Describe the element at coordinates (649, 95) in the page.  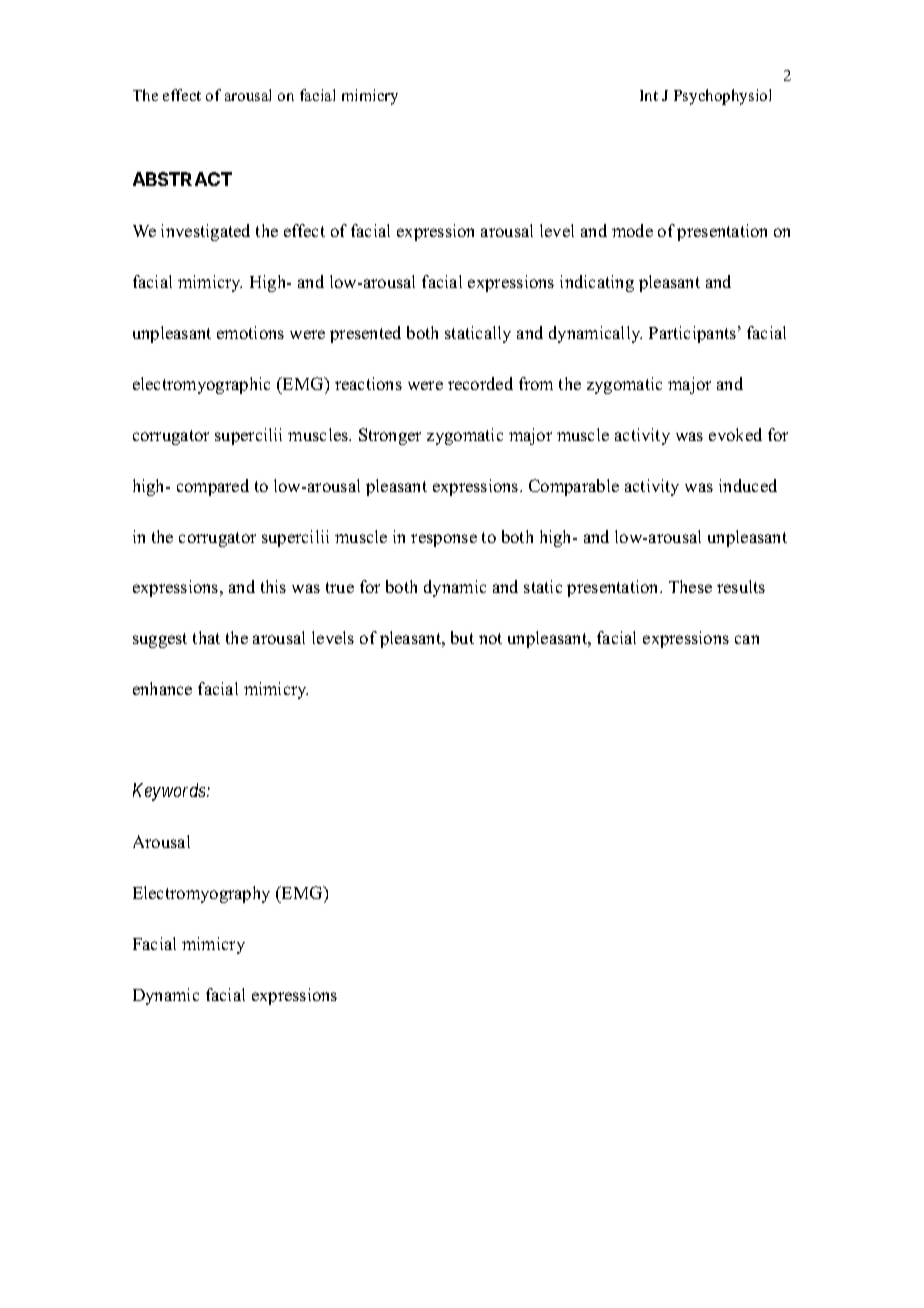
I see `Int` at that location.
